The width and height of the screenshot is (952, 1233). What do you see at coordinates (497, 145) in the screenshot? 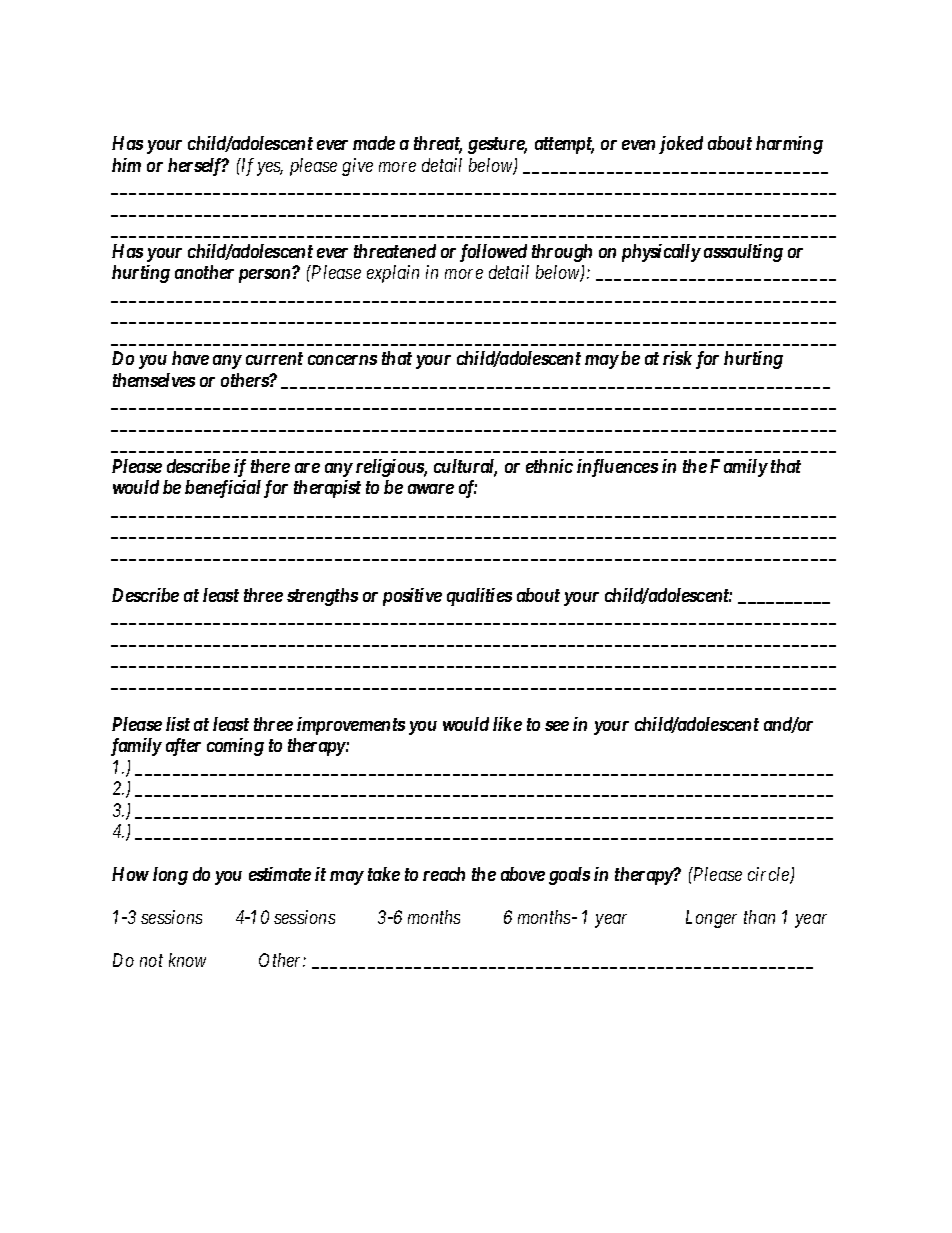
I see `gesture` at bounding box center [497, 145].
